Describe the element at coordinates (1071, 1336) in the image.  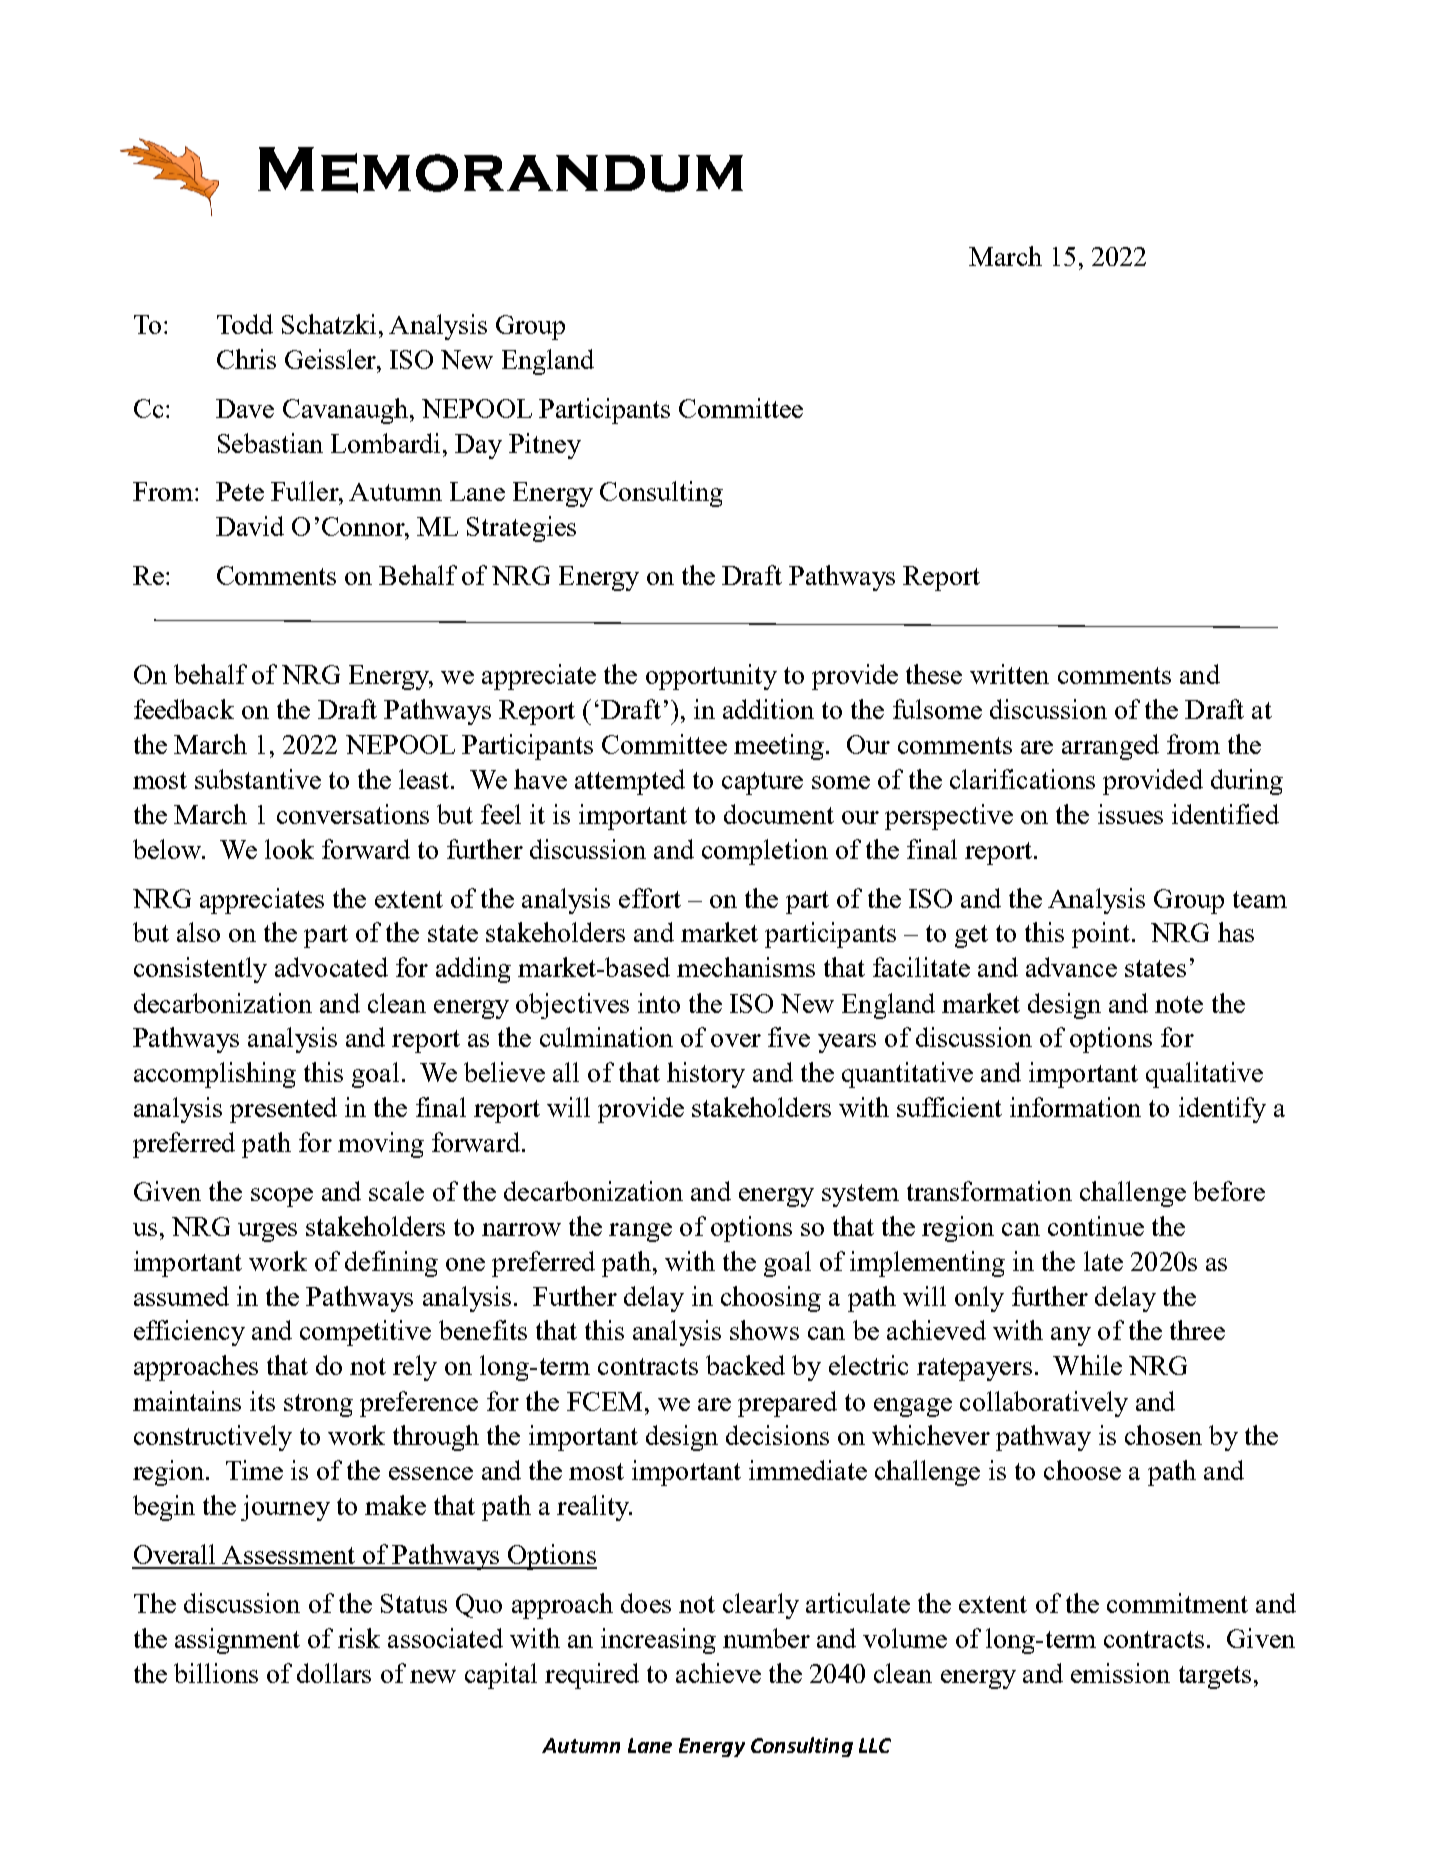
I see `any` at that location.
